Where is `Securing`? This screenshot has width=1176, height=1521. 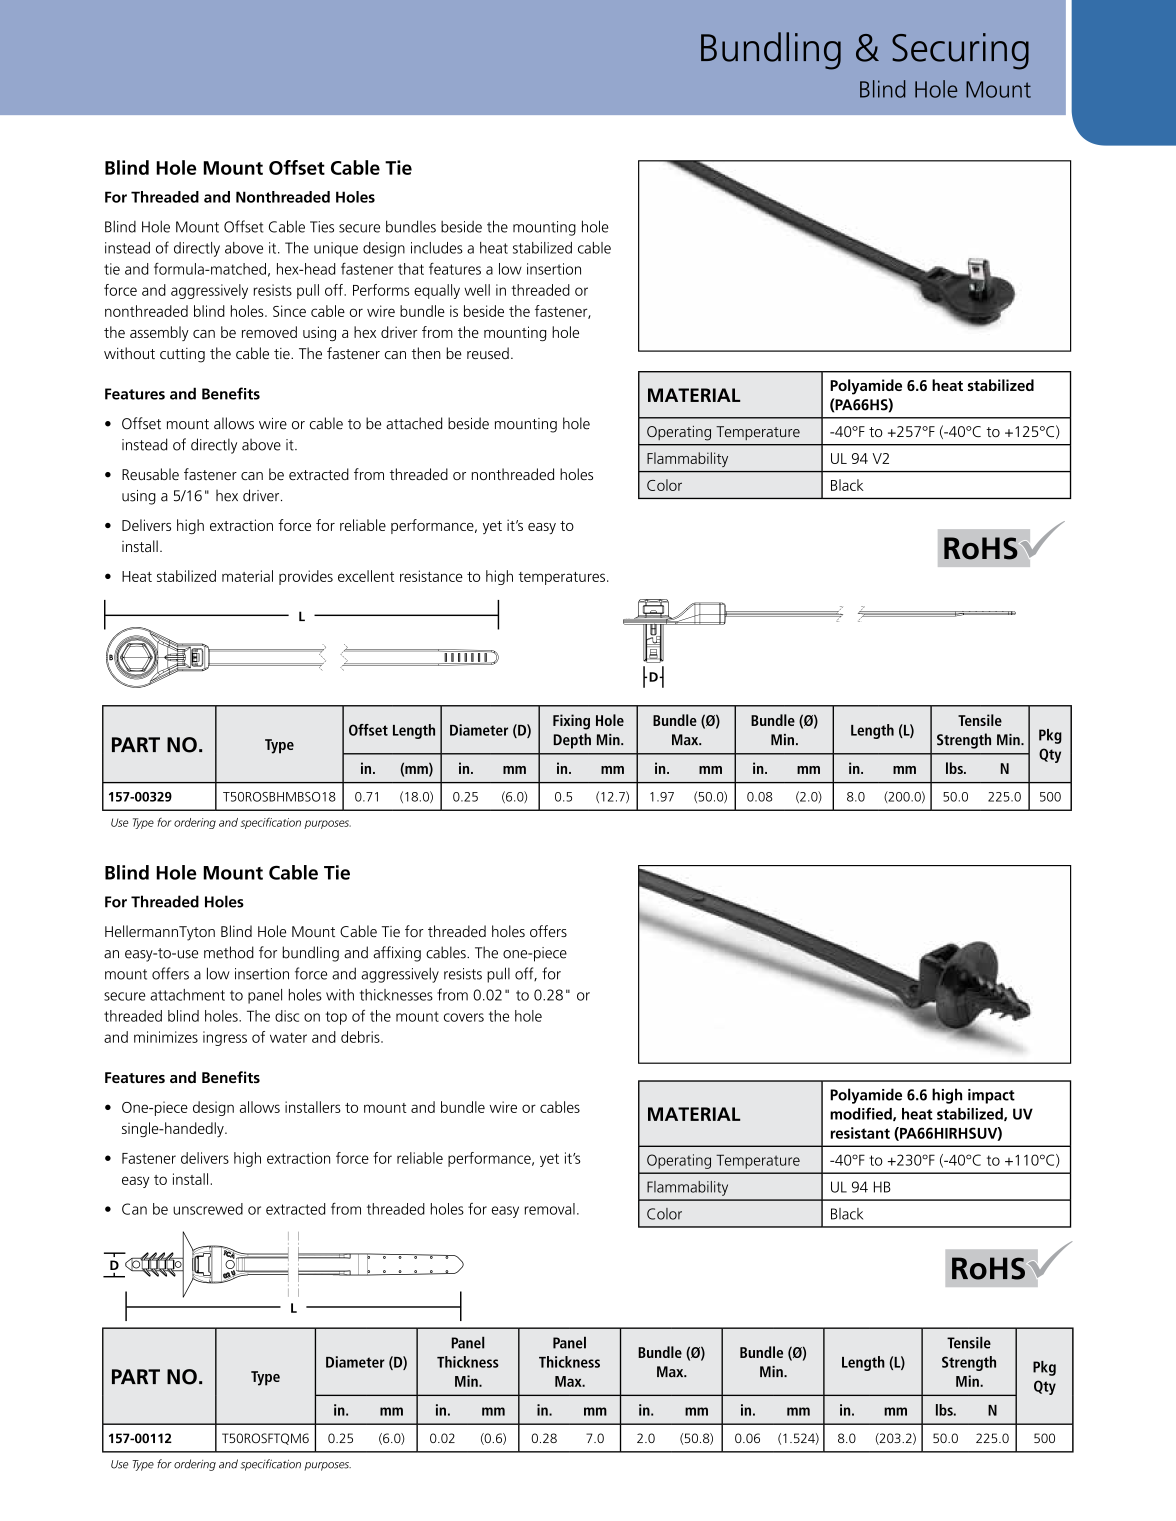 Securing is located at coordinates (960, 51).
